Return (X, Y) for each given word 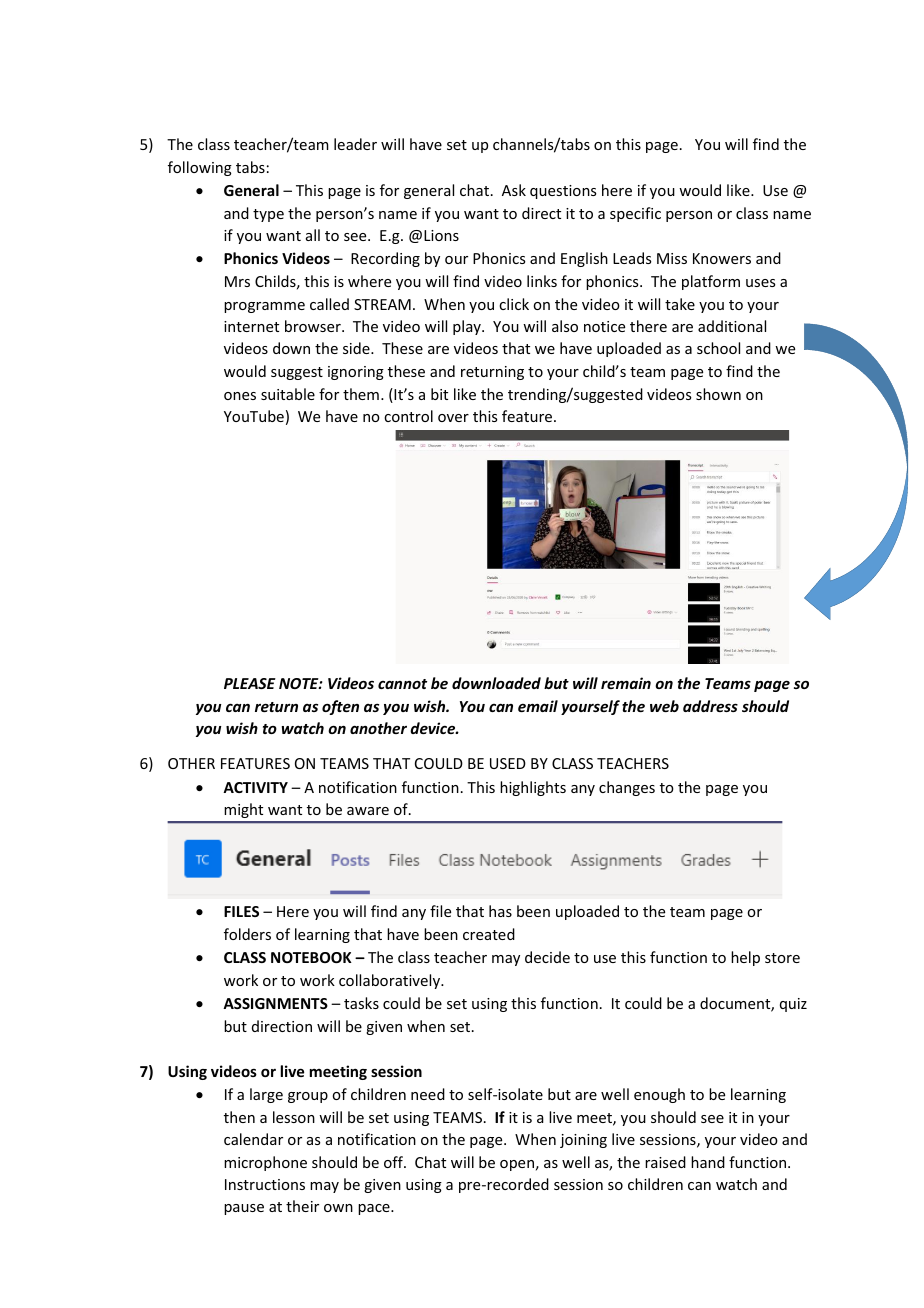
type (268, 215)
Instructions (265, 1184)
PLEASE (250, 683)
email (538, 706)
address (710, 706)
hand (708, 1162)
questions (563, 192)
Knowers (722, 258)
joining (583, 1141)
